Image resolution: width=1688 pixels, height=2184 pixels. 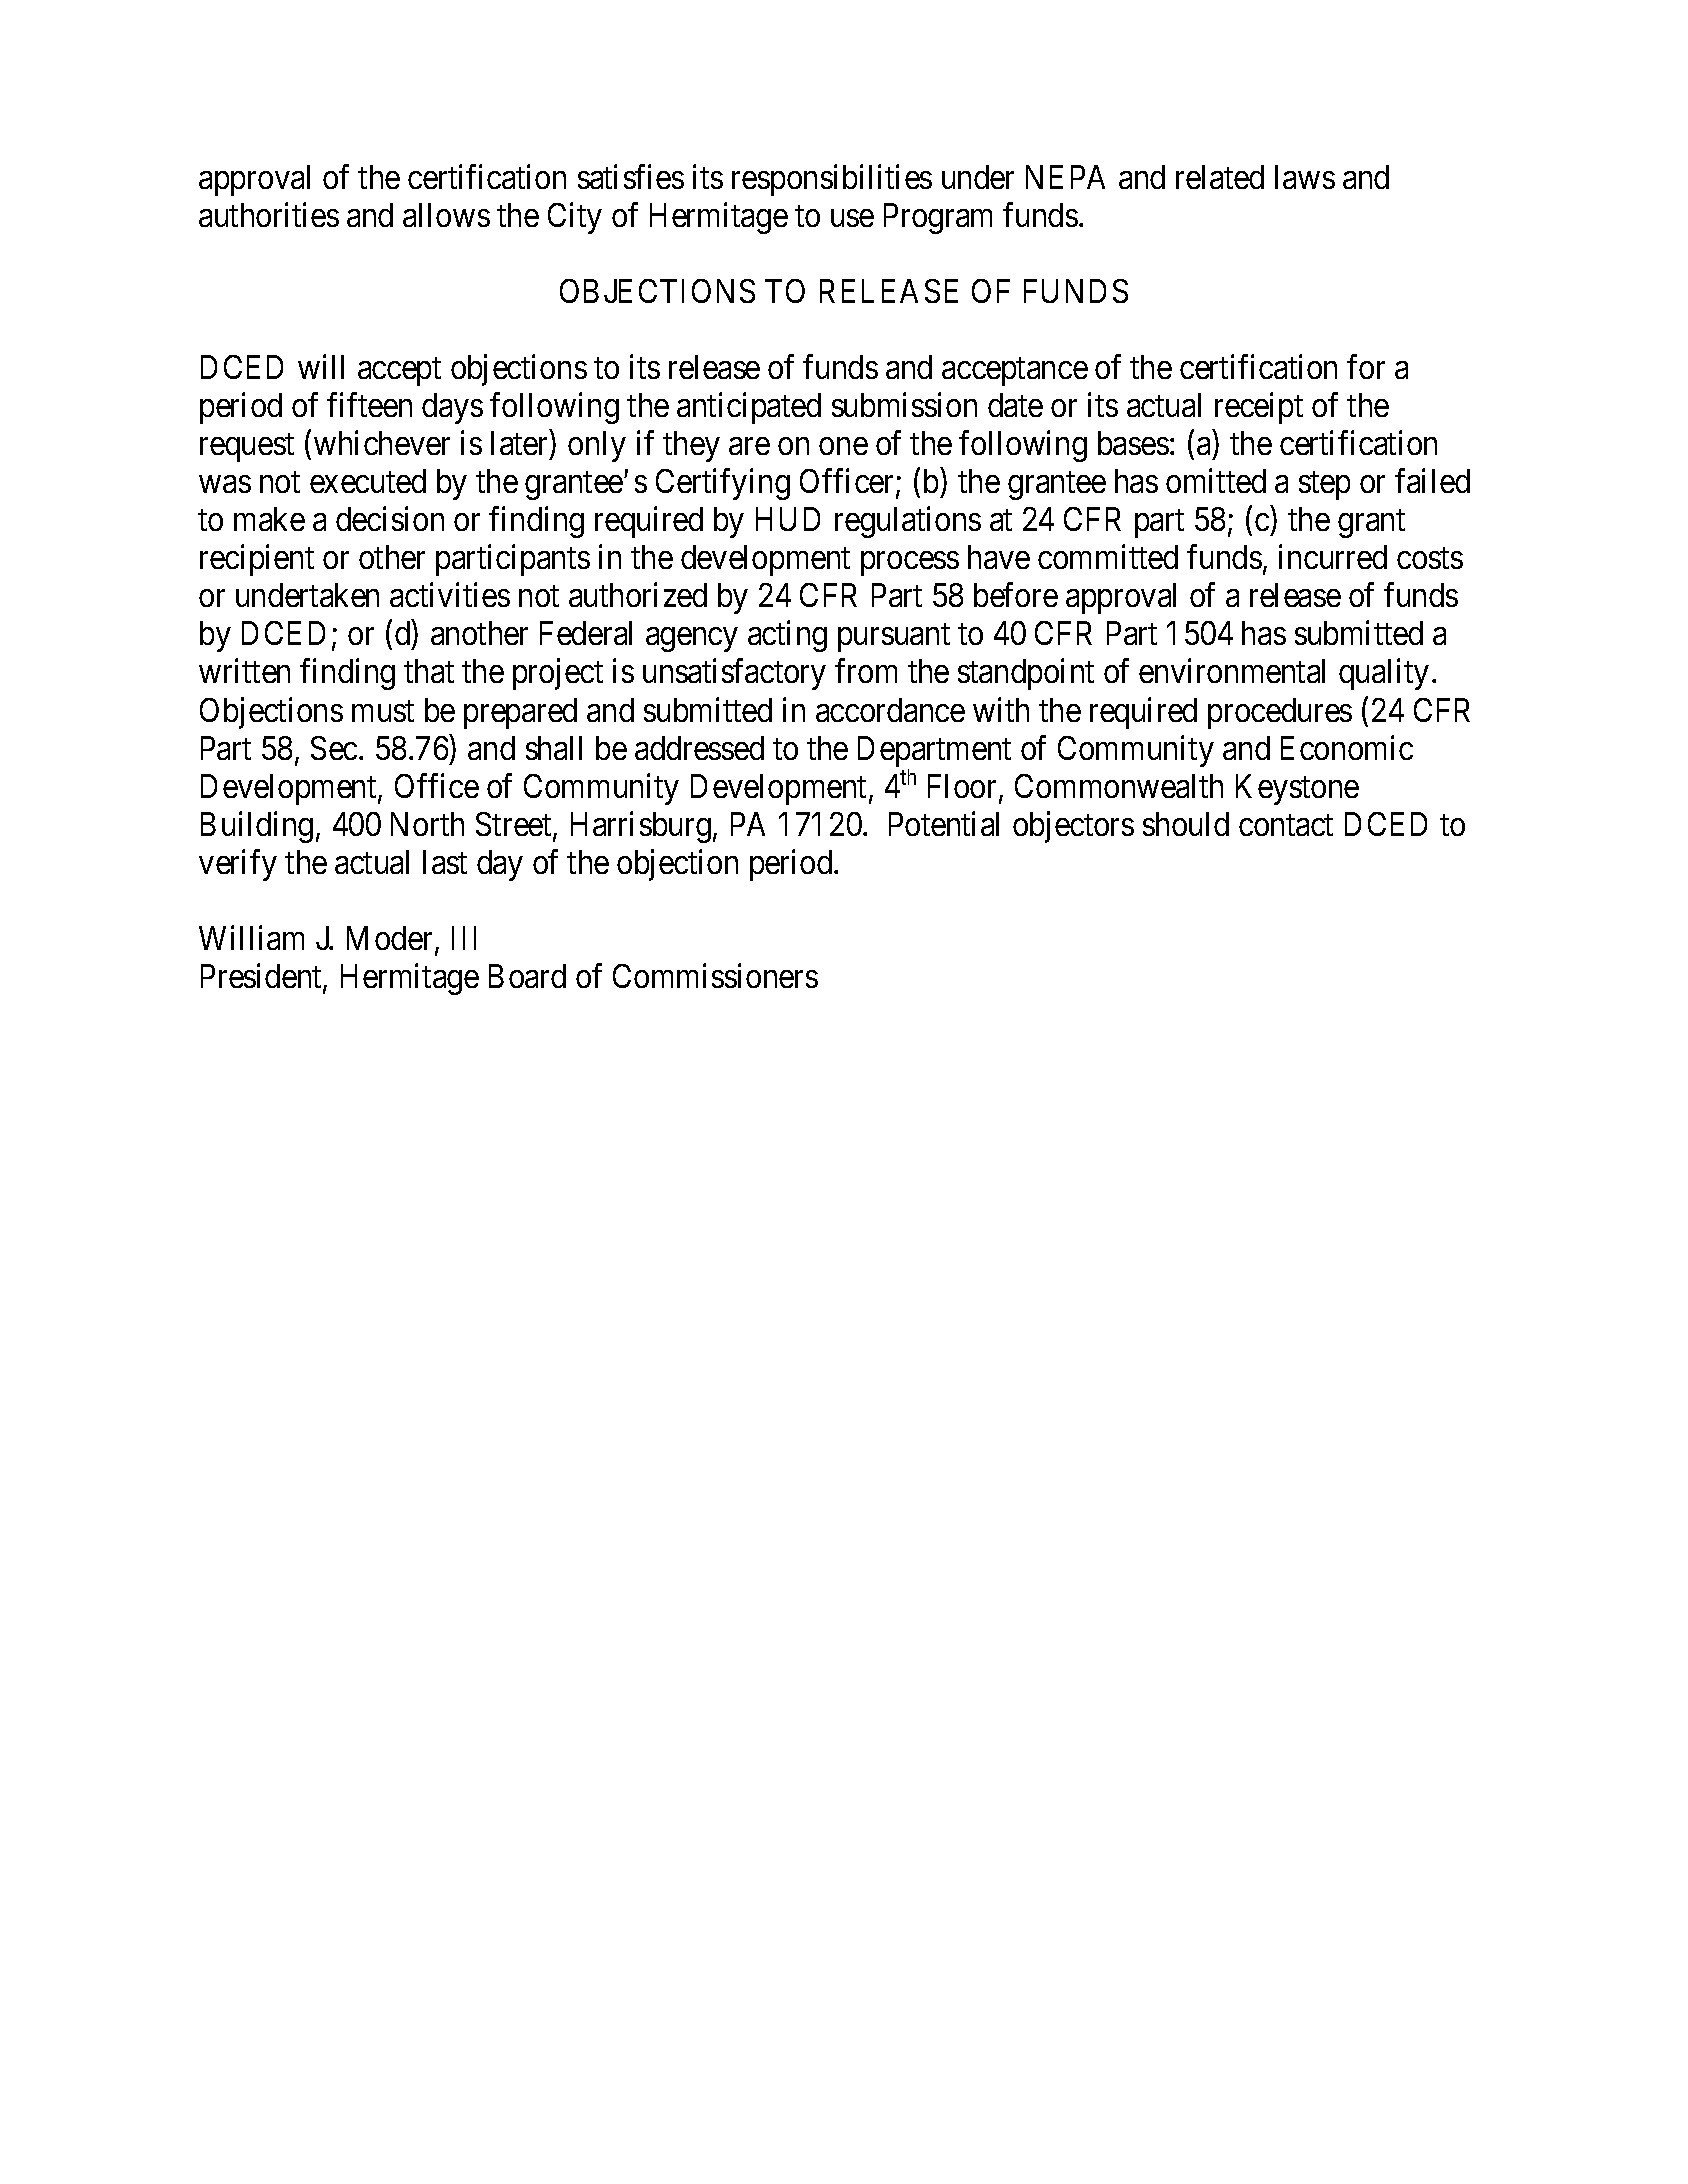 What do you see at coordinates (334, 748) in the screenshot?
I see `Sec` at bounding box center [334, 748].
